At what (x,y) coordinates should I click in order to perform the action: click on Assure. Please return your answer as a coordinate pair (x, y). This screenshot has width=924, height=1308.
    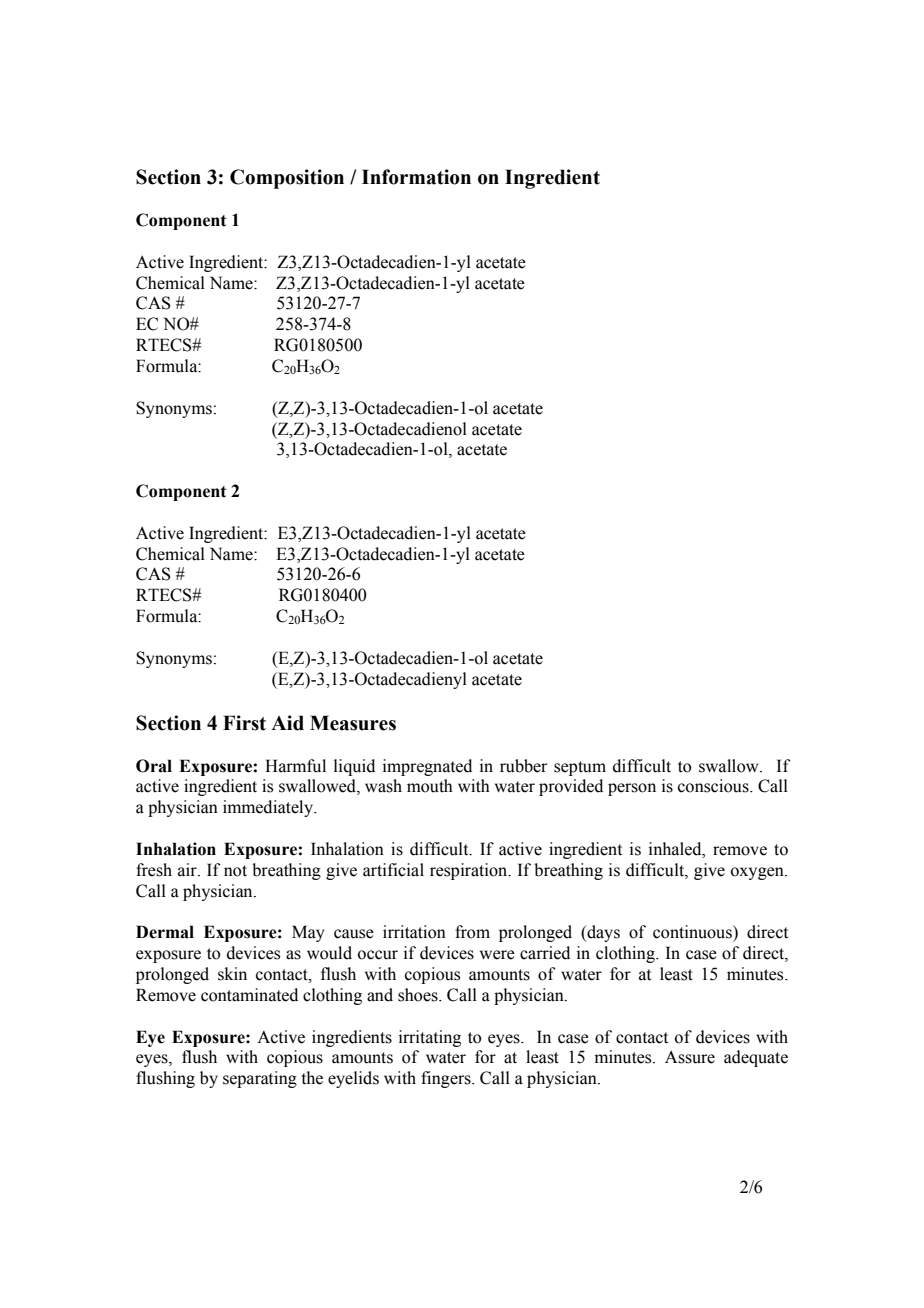
    Looking at the image, I should click on (690, 1057).
